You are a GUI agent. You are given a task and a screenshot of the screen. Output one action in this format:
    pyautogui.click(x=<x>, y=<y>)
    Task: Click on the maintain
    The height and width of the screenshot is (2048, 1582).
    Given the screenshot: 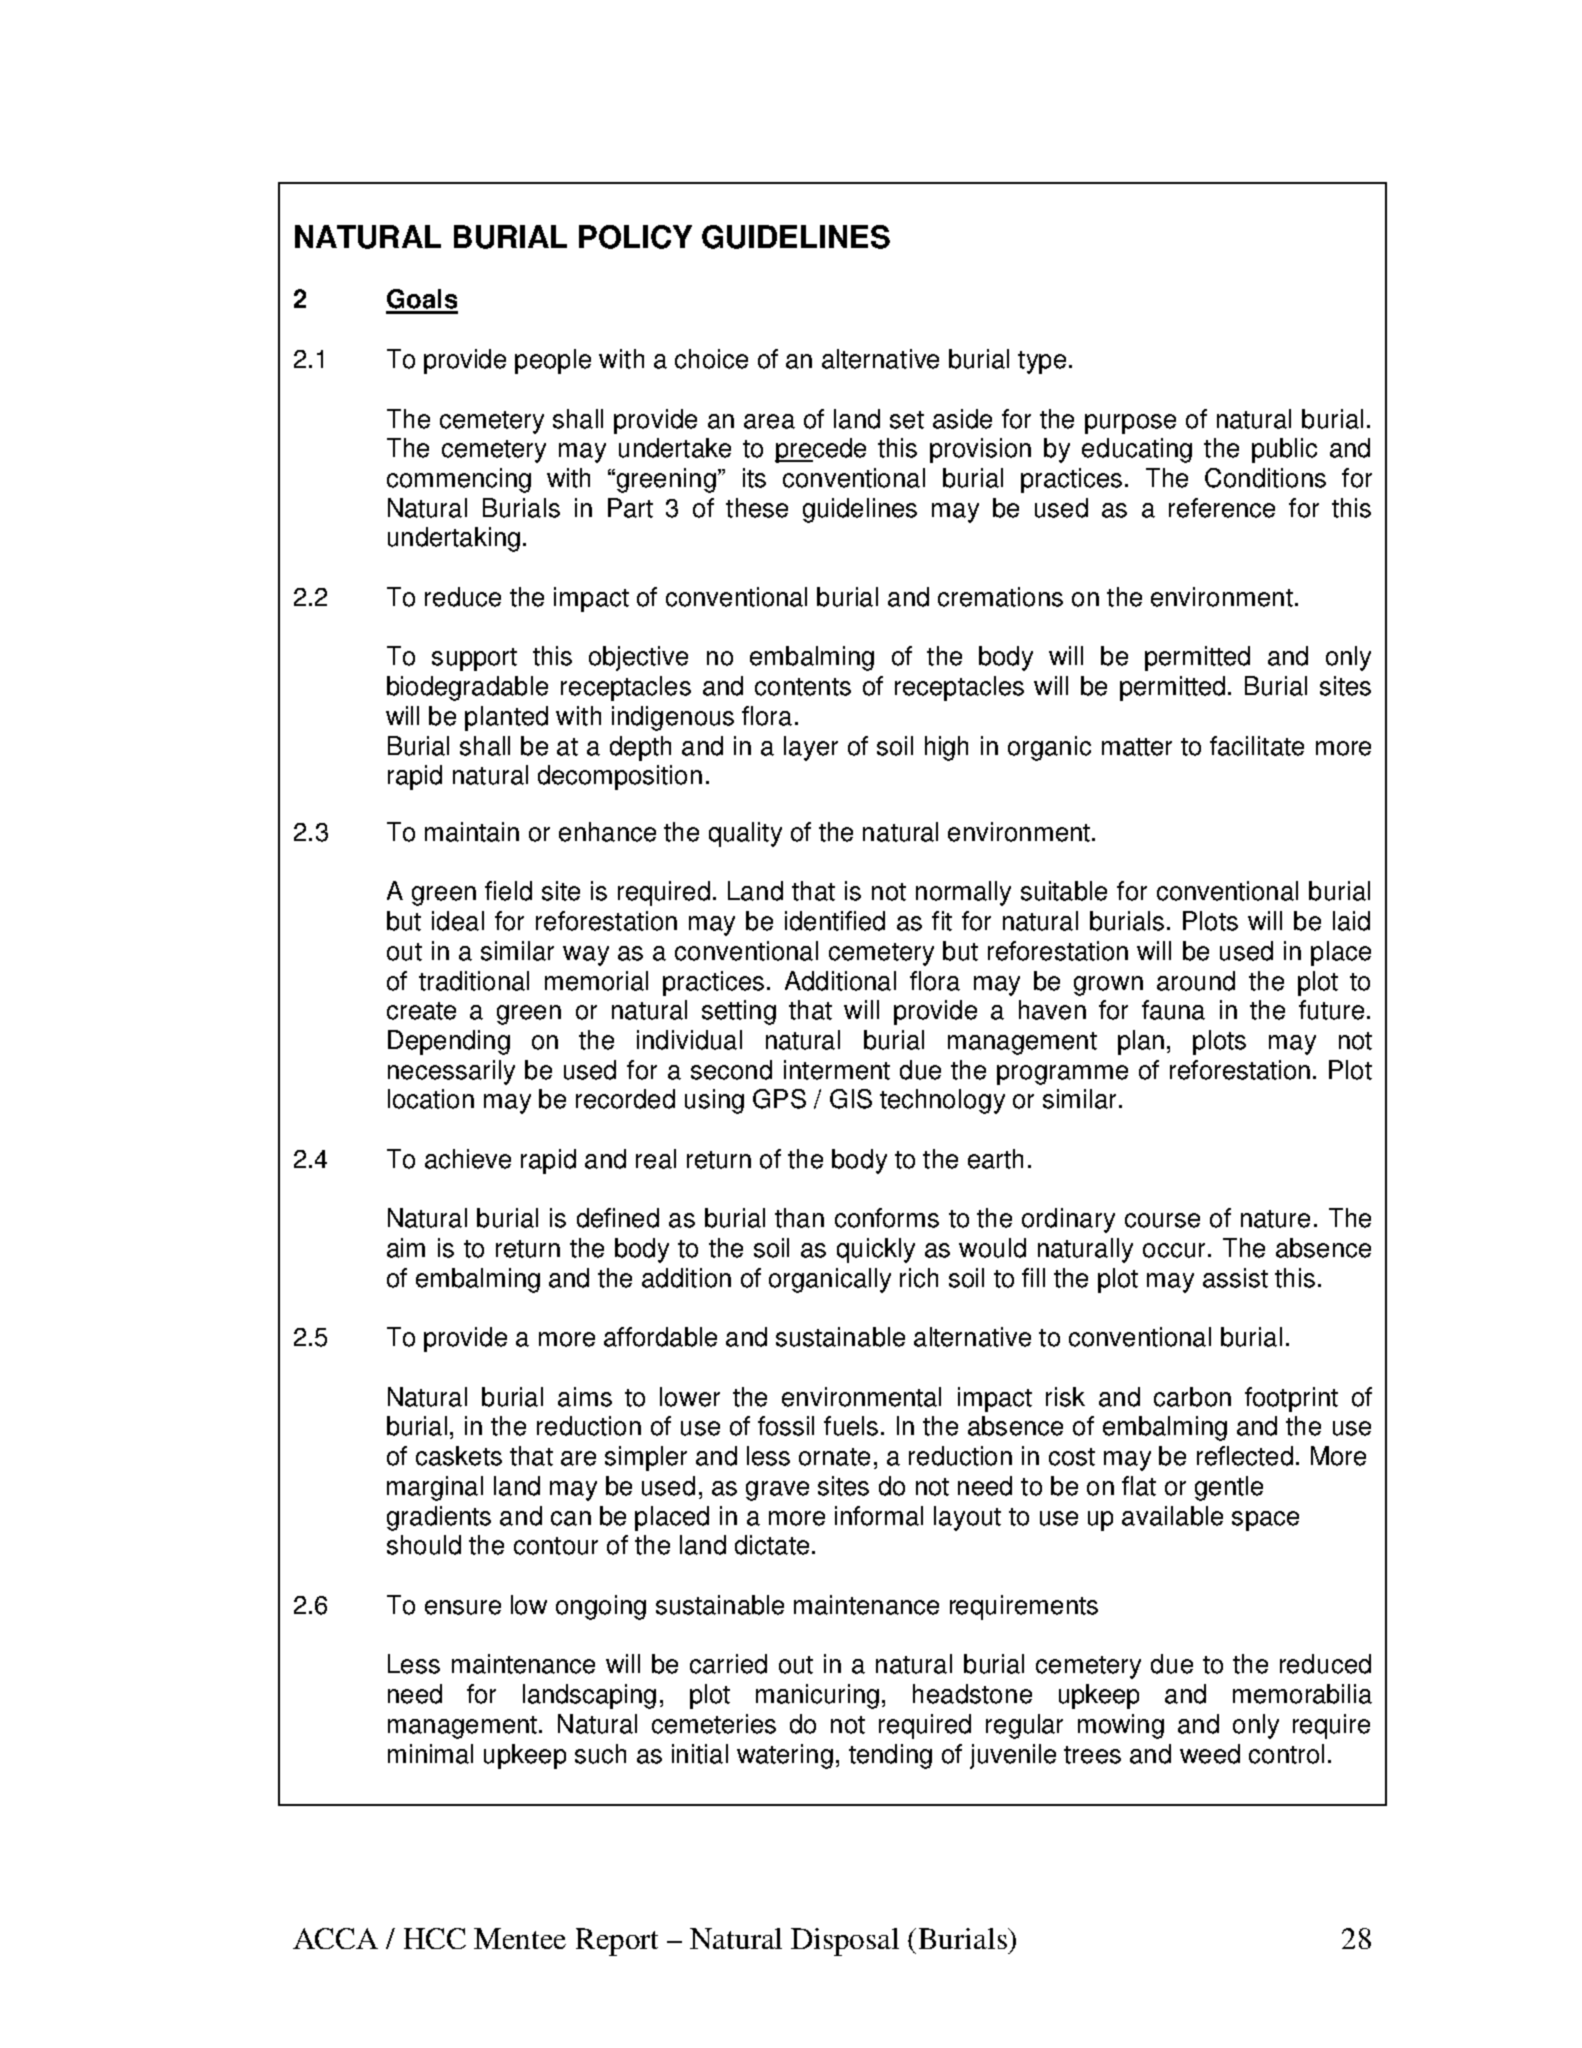 What is the action you would take?
    pyautogui.click(x=472, y=832)
